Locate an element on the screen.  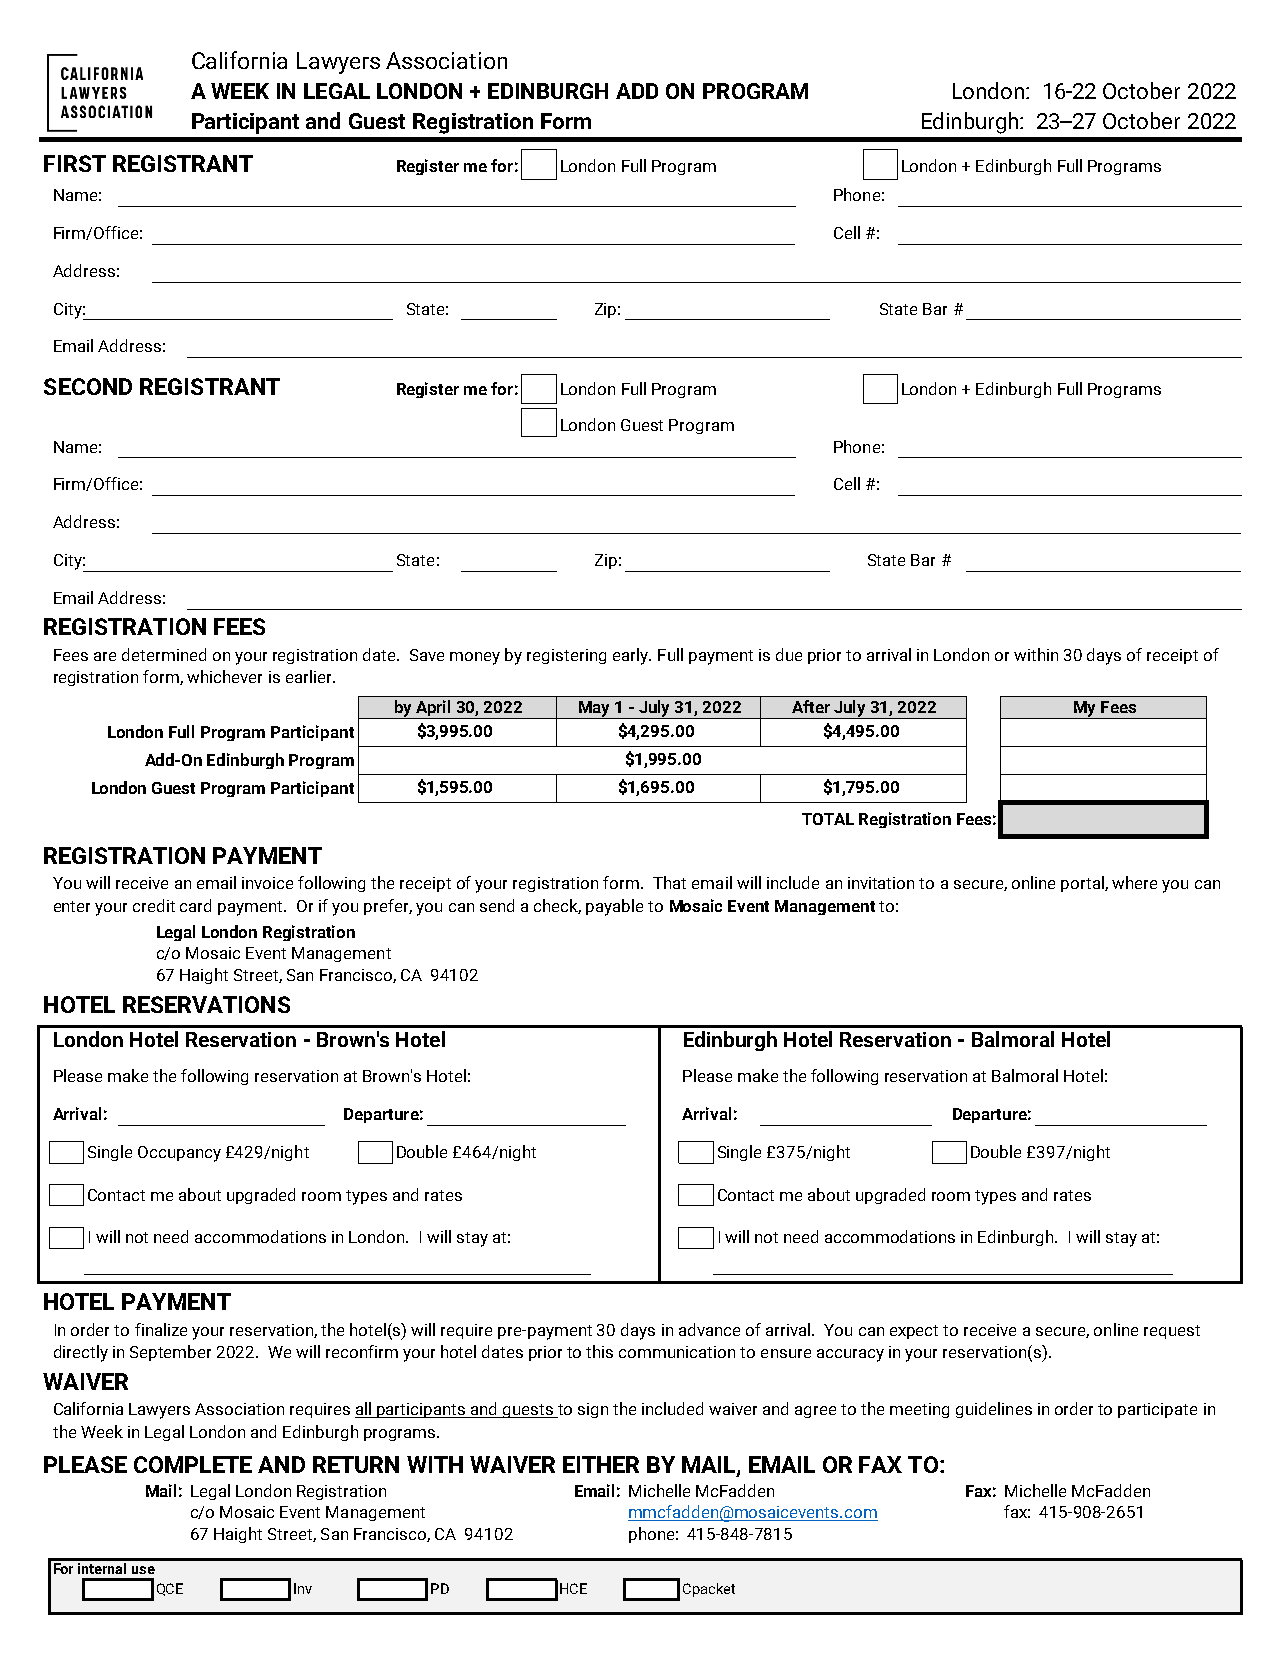
use is located at coordinates (143, 1570).
